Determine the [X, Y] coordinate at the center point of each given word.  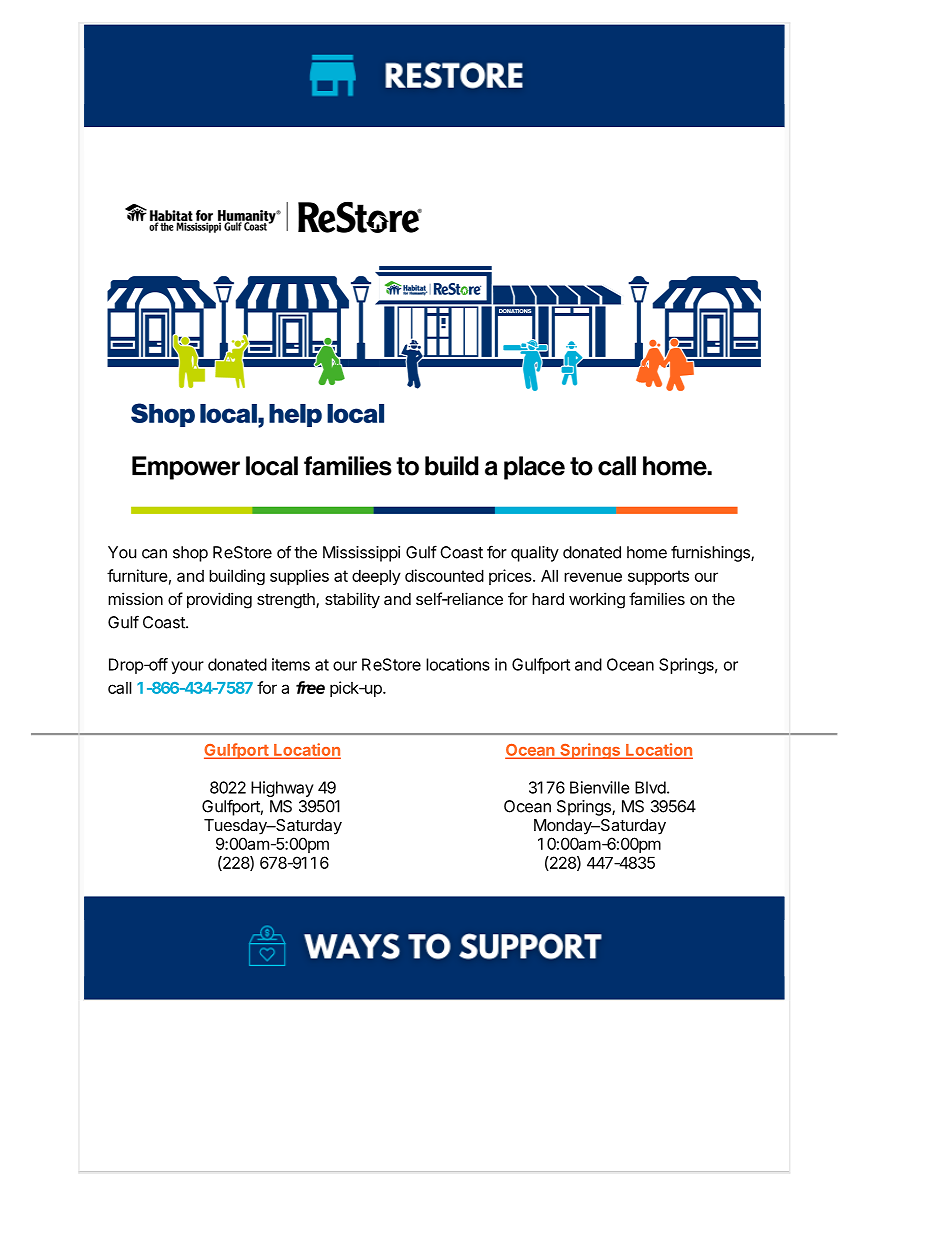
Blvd [650, 787]
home [647, 552]
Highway [282, 789]
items [291, 664]
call [120, 687]
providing [219, 600]
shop [190, 554]
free [310, 687]
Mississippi [361, 554]
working [597, 600]
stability [352, 600]
